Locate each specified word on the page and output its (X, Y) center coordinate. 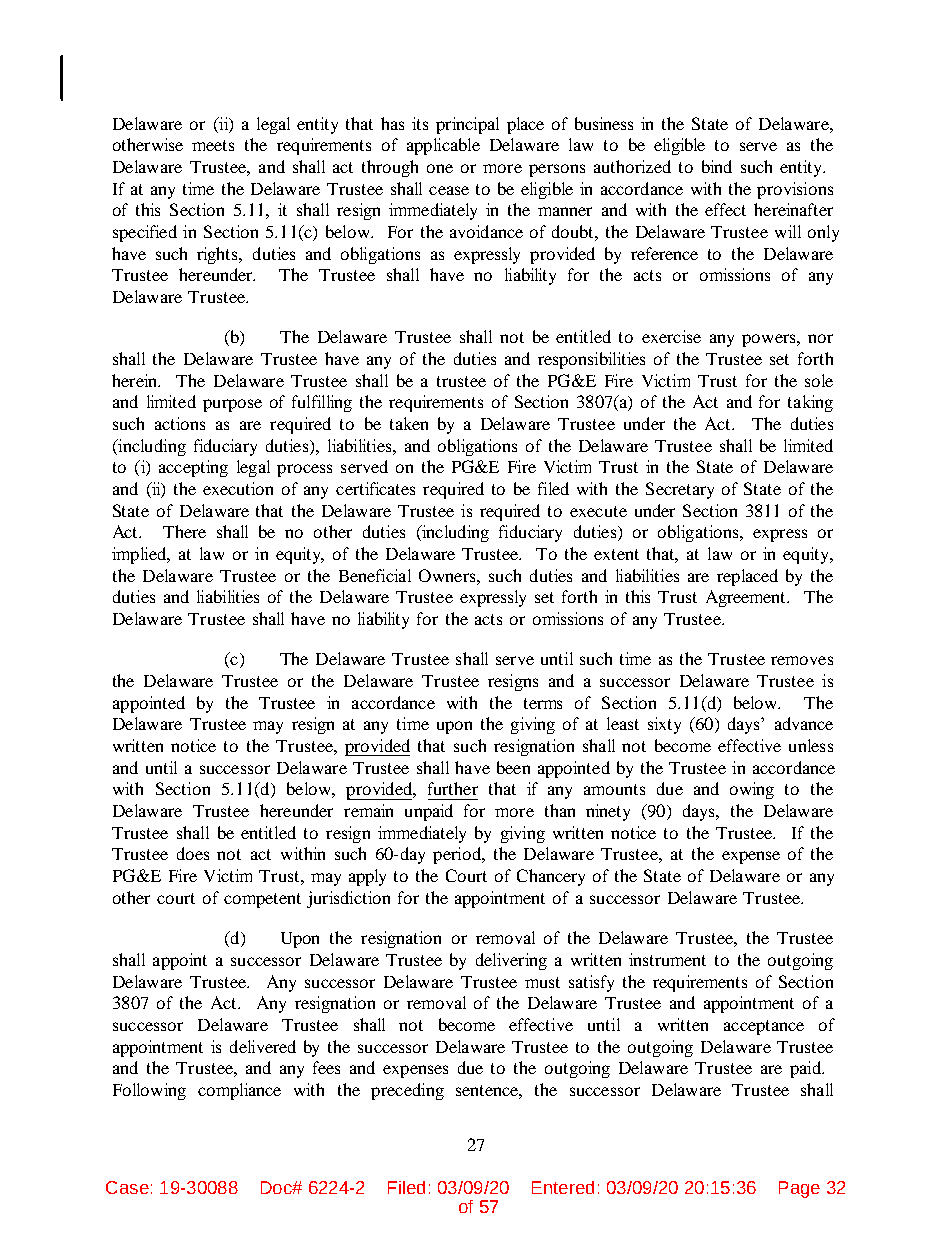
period (458, 855)
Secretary (680, 490)
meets (213, 145)
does (193, 853)
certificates (375, 488)
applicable (443, 146)
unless (811, 745)
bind (717, 166)
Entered (563, 1187)
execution (238, 488)
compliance (239, 1091)
